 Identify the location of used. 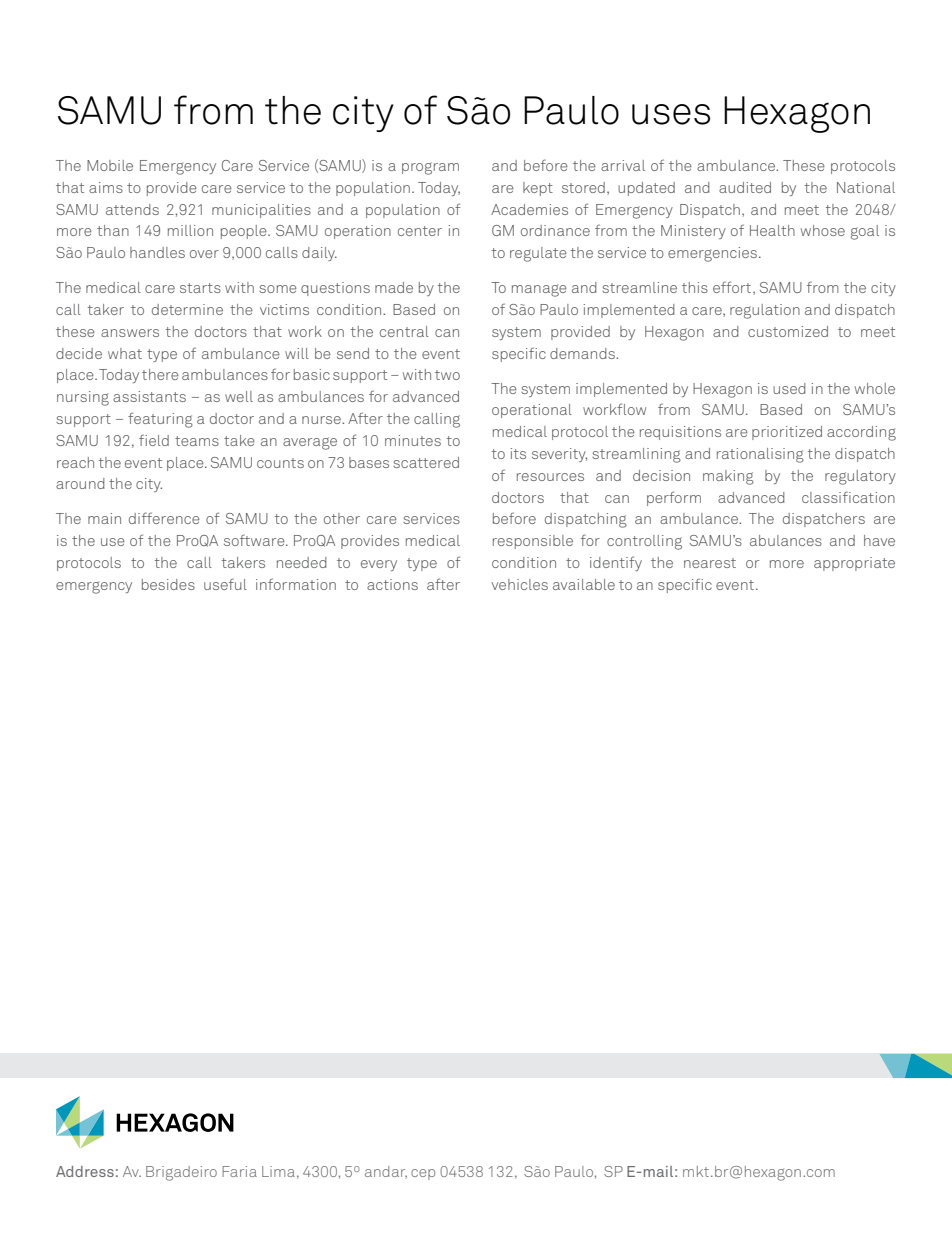
(789, 388).
